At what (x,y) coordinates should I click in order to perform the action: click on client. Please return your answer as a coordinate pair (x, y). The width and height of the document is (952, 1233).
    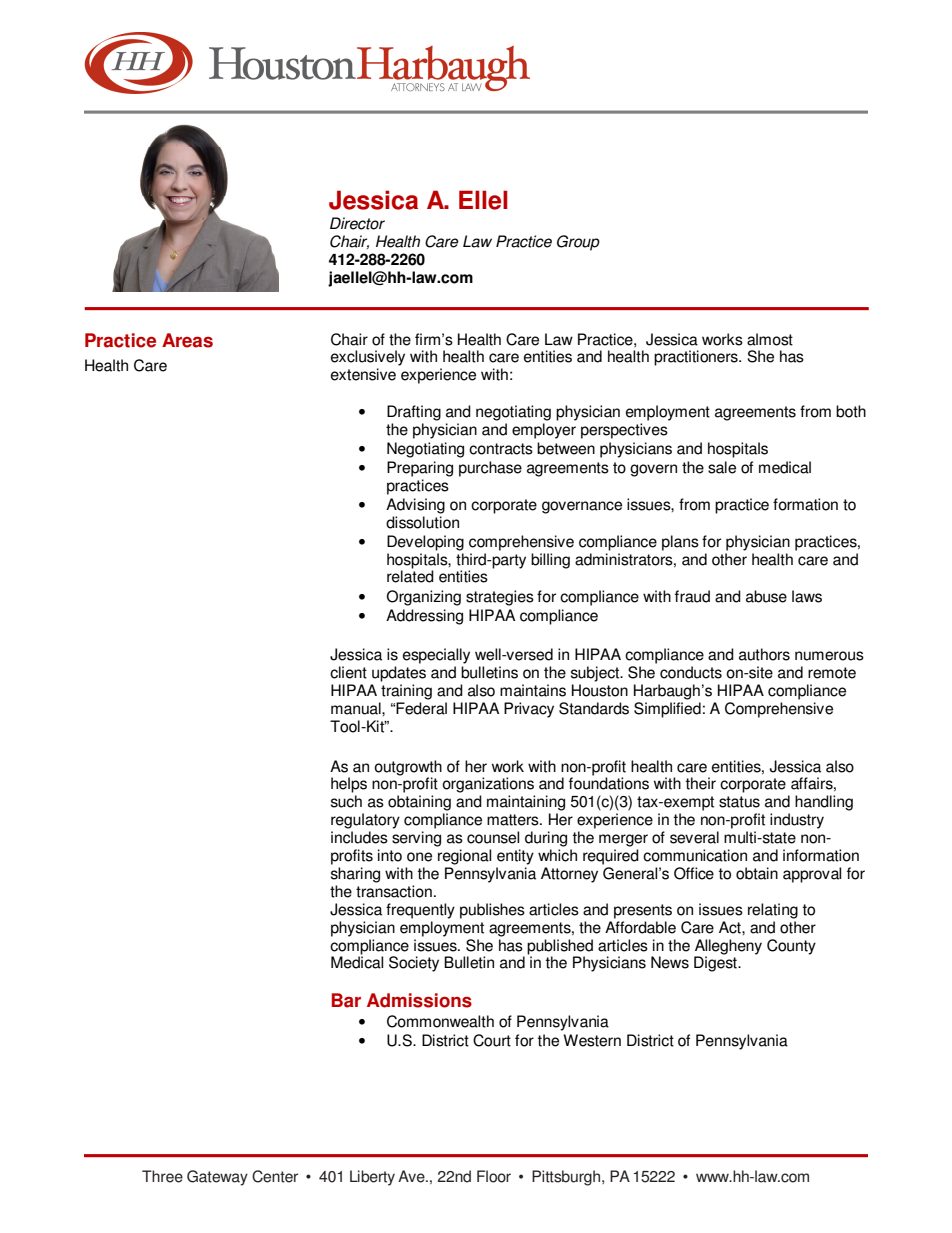
    Looking at the image, I should click on (348, 672).
